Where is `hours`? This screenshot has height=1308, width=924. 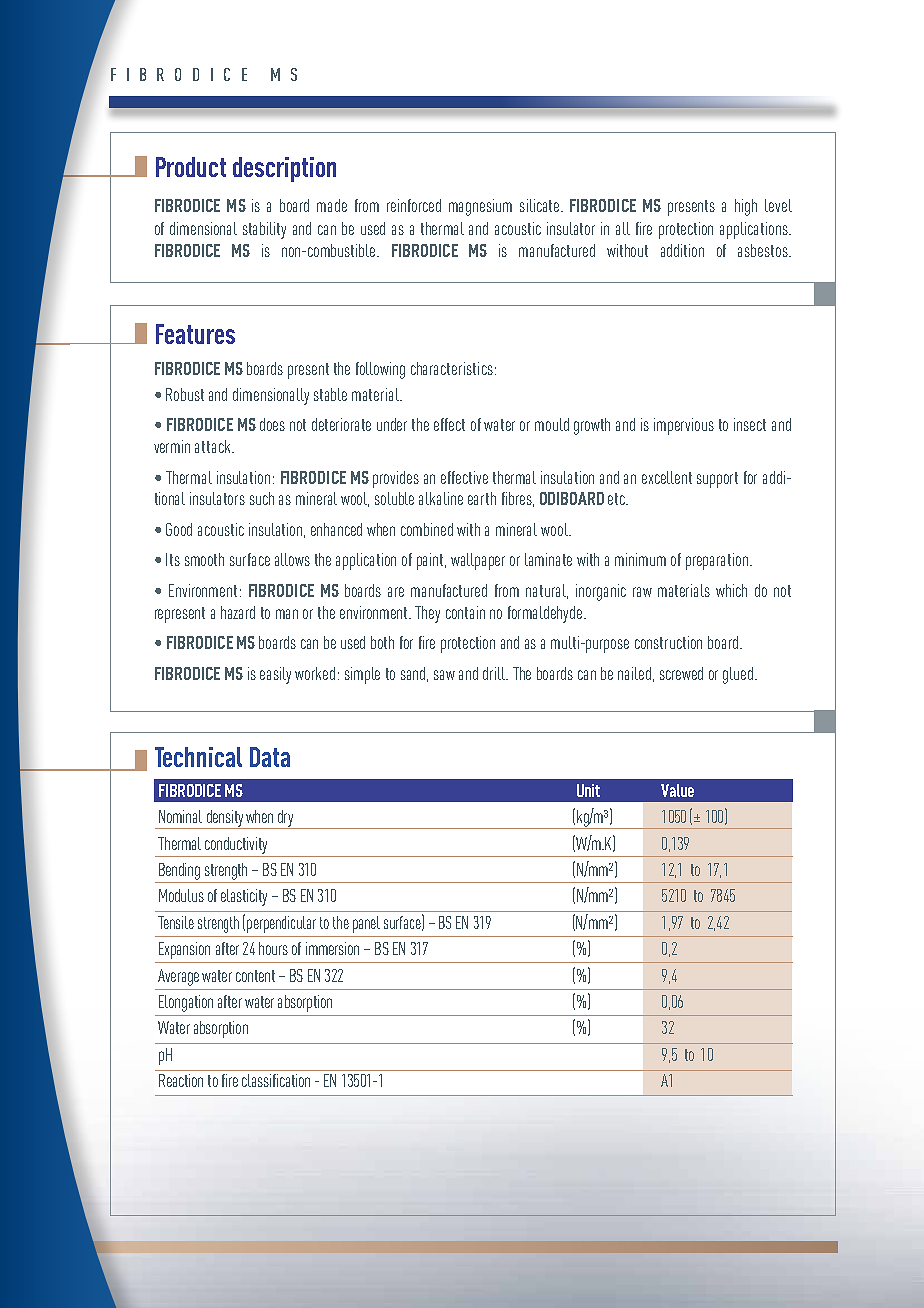 hours is located at coordinates (273, 948).
